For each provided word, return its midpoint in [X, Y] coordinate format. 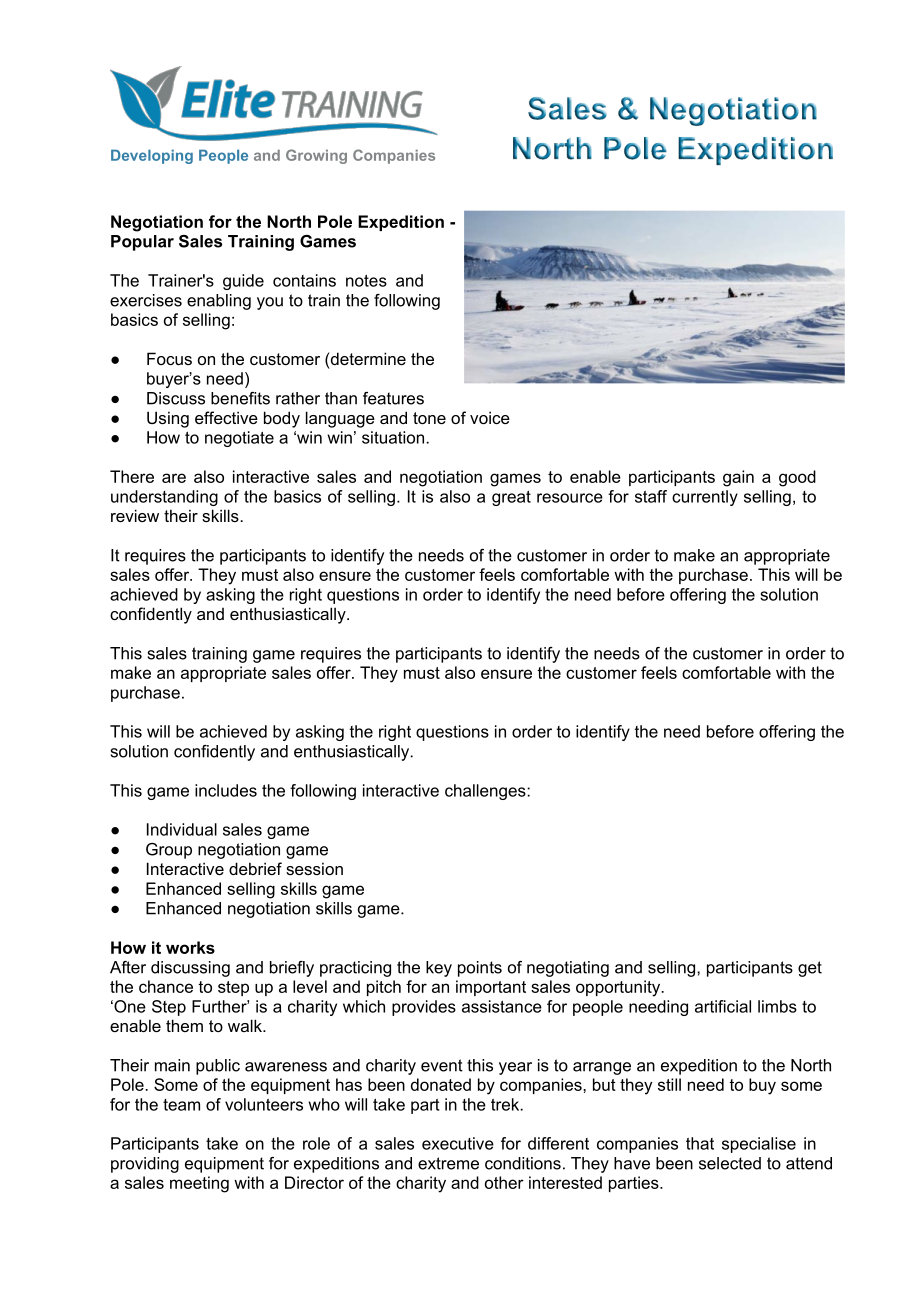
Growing [316, 156]
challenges [486, 792]
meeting [199, 1184]
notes [366, 281]
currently [705, 498]
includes [226, 790]
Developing [152, 156]
